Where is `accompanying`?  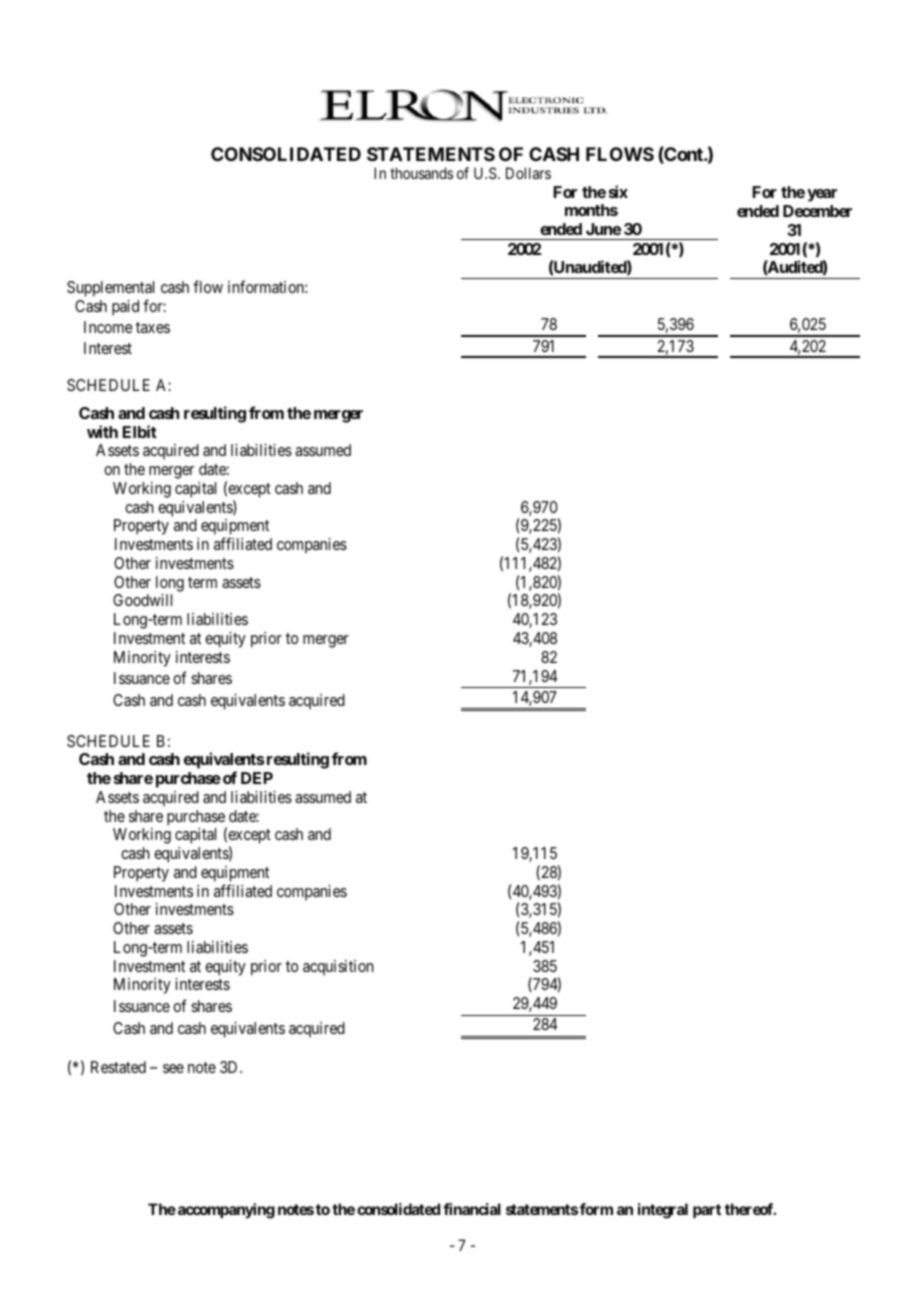
accompanying is located at coordinates (226, 1211).
